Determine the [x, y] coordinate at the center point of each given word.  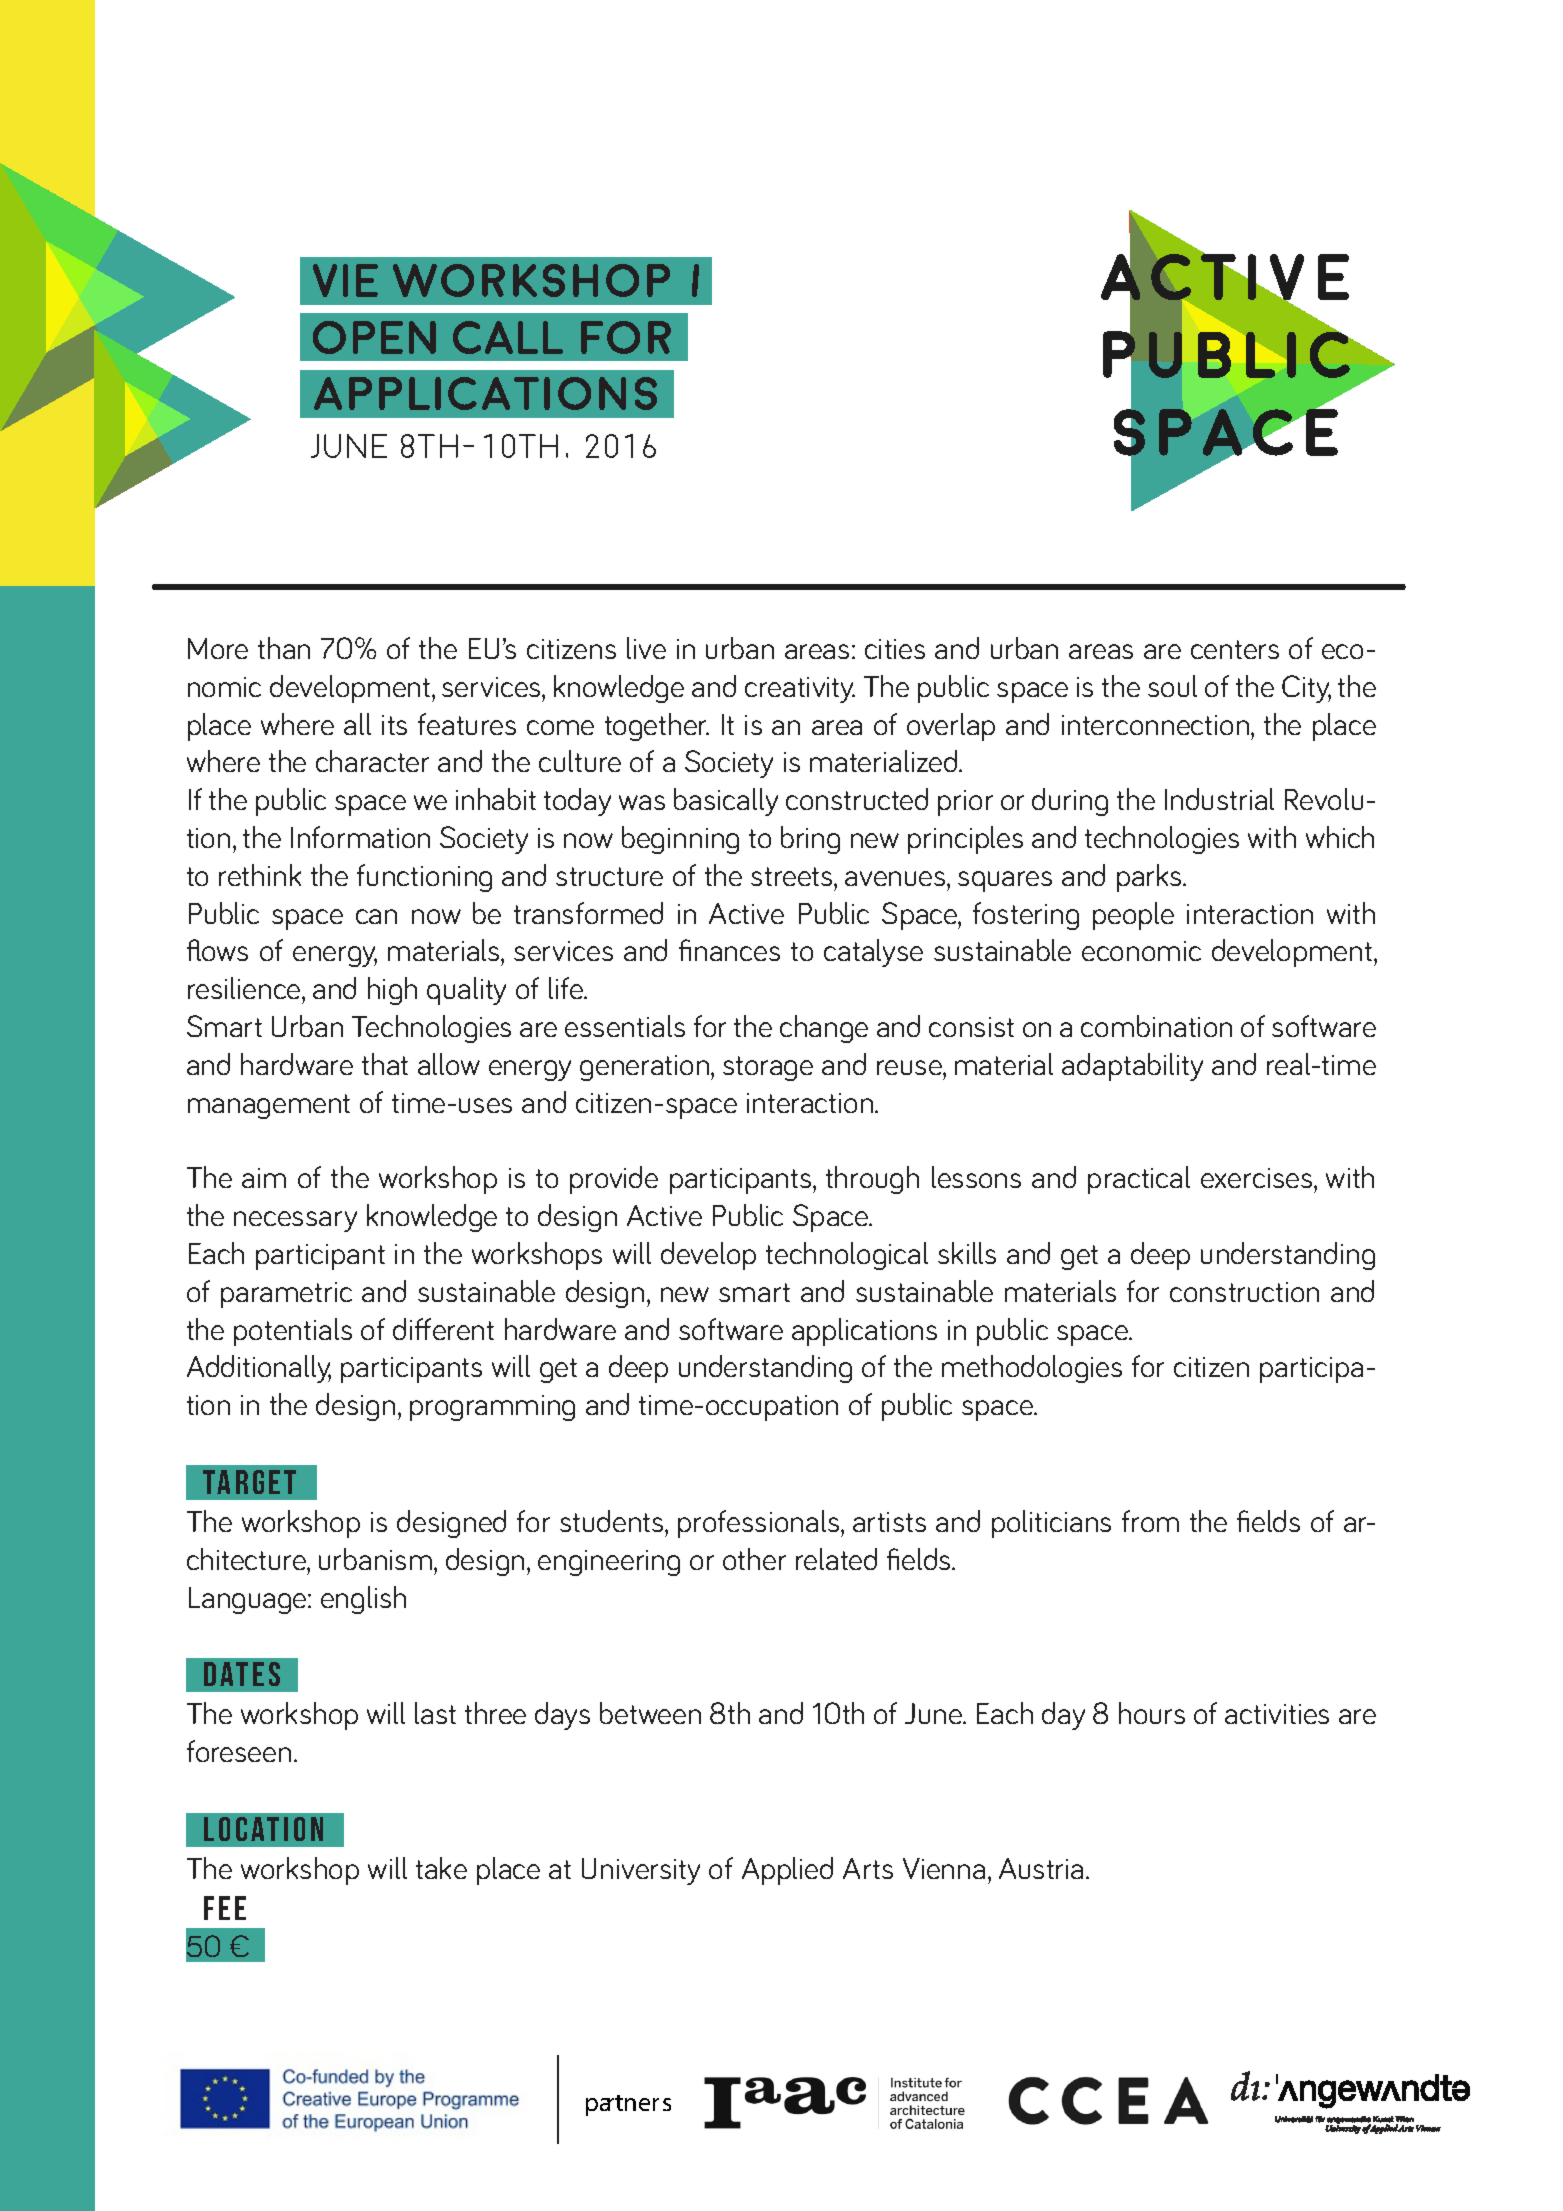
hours [1152, 1713]
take [441, 1868]
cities [895, 649]
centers [1235, 649]
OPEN [374, 337]
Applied [787, 1871]
